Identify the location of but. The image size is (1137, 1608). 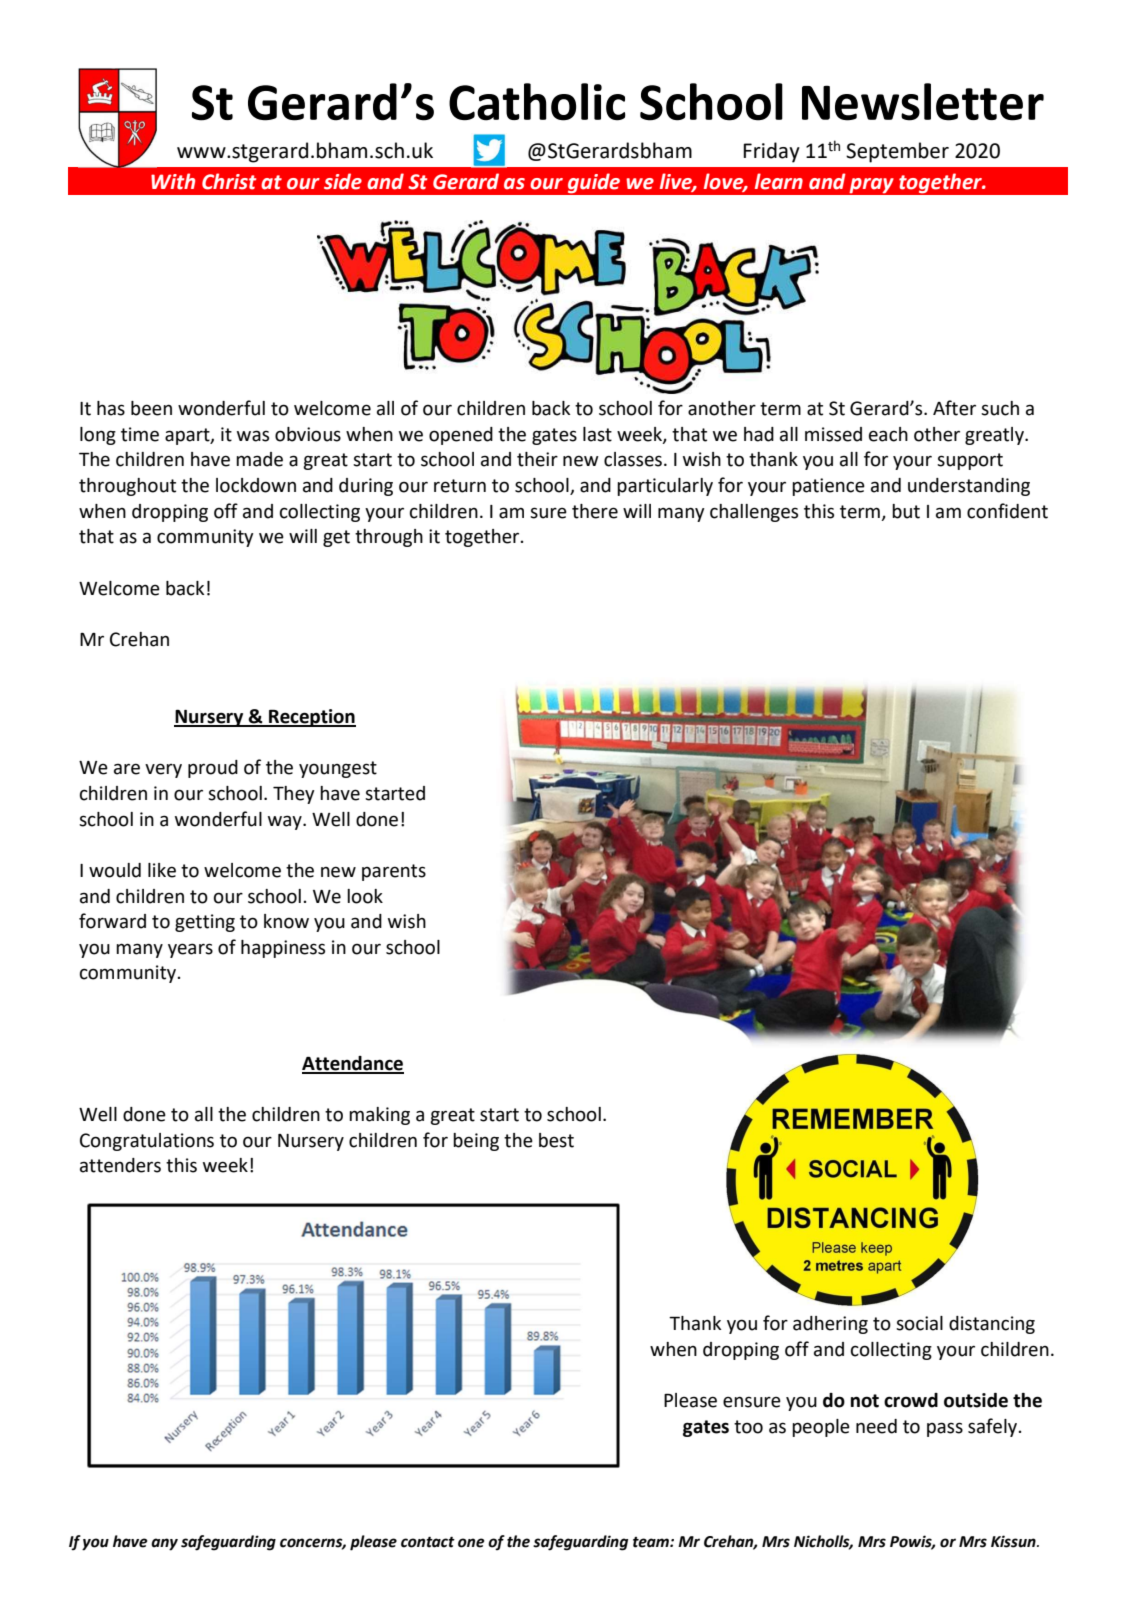
(906, 511).
